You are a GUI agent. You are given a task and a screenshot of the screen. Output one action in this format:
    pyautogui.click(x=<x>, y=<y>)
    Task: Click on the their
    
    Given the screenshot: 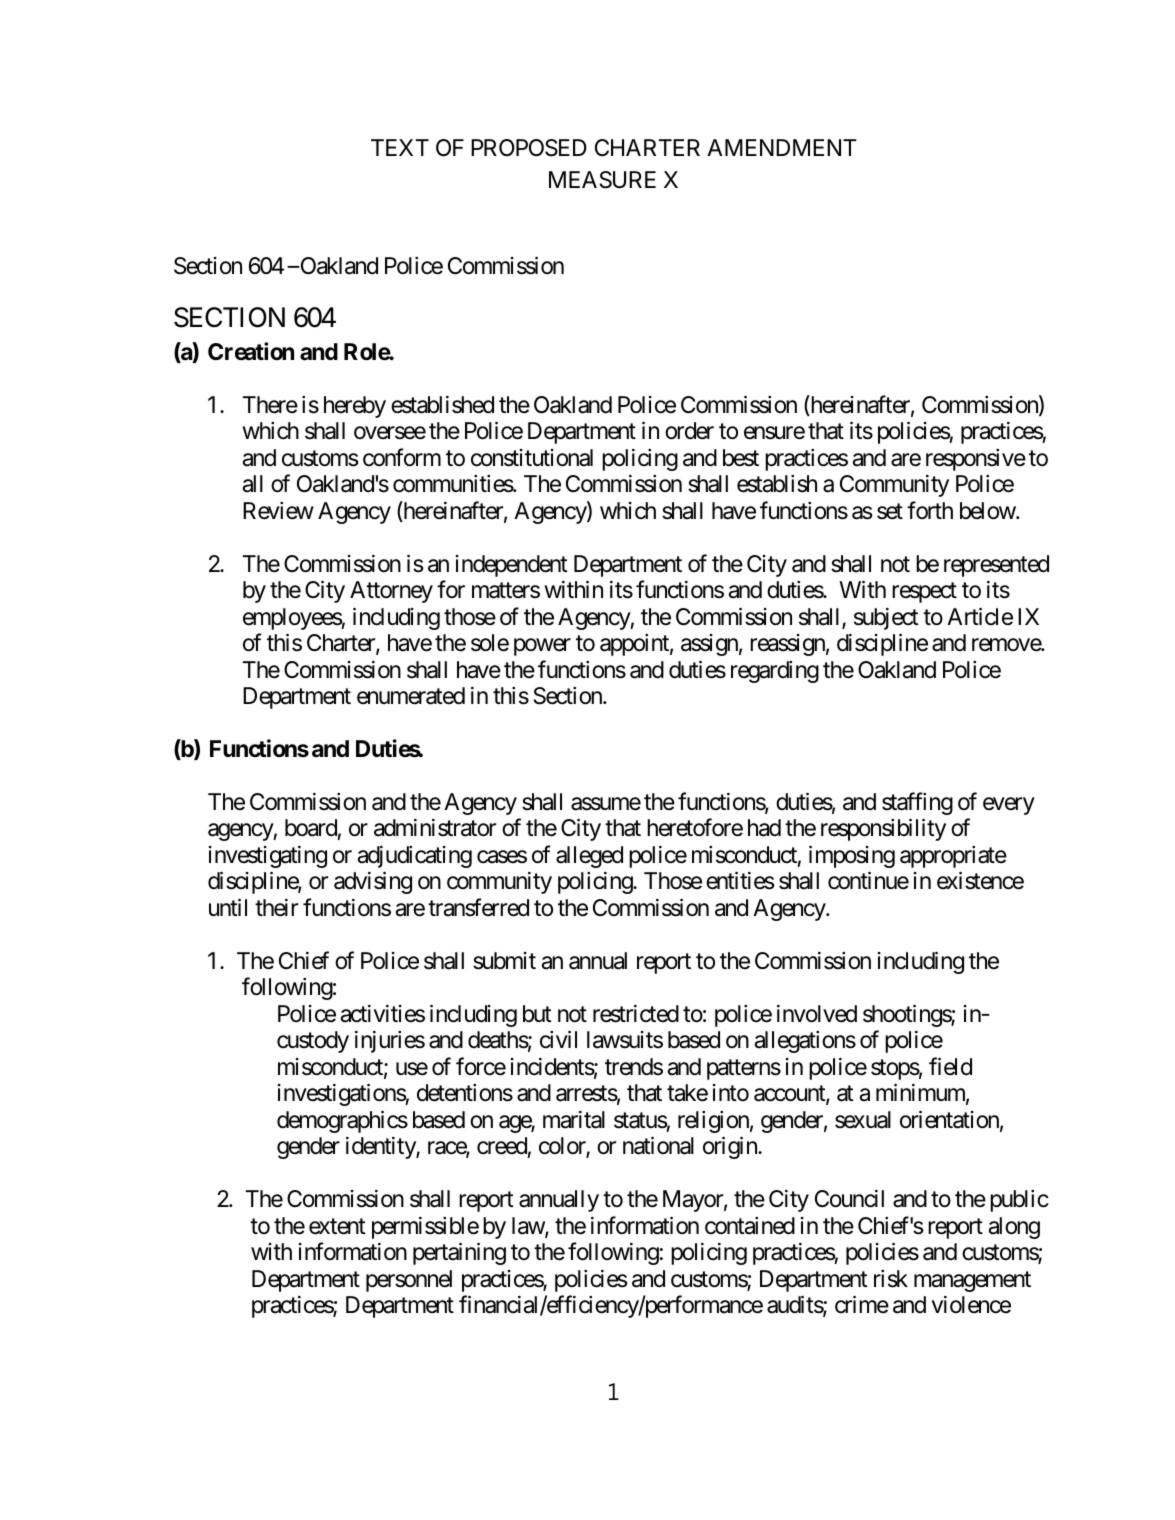 What is the action you would take?
    pyautogui.click(x=276, y=908)
